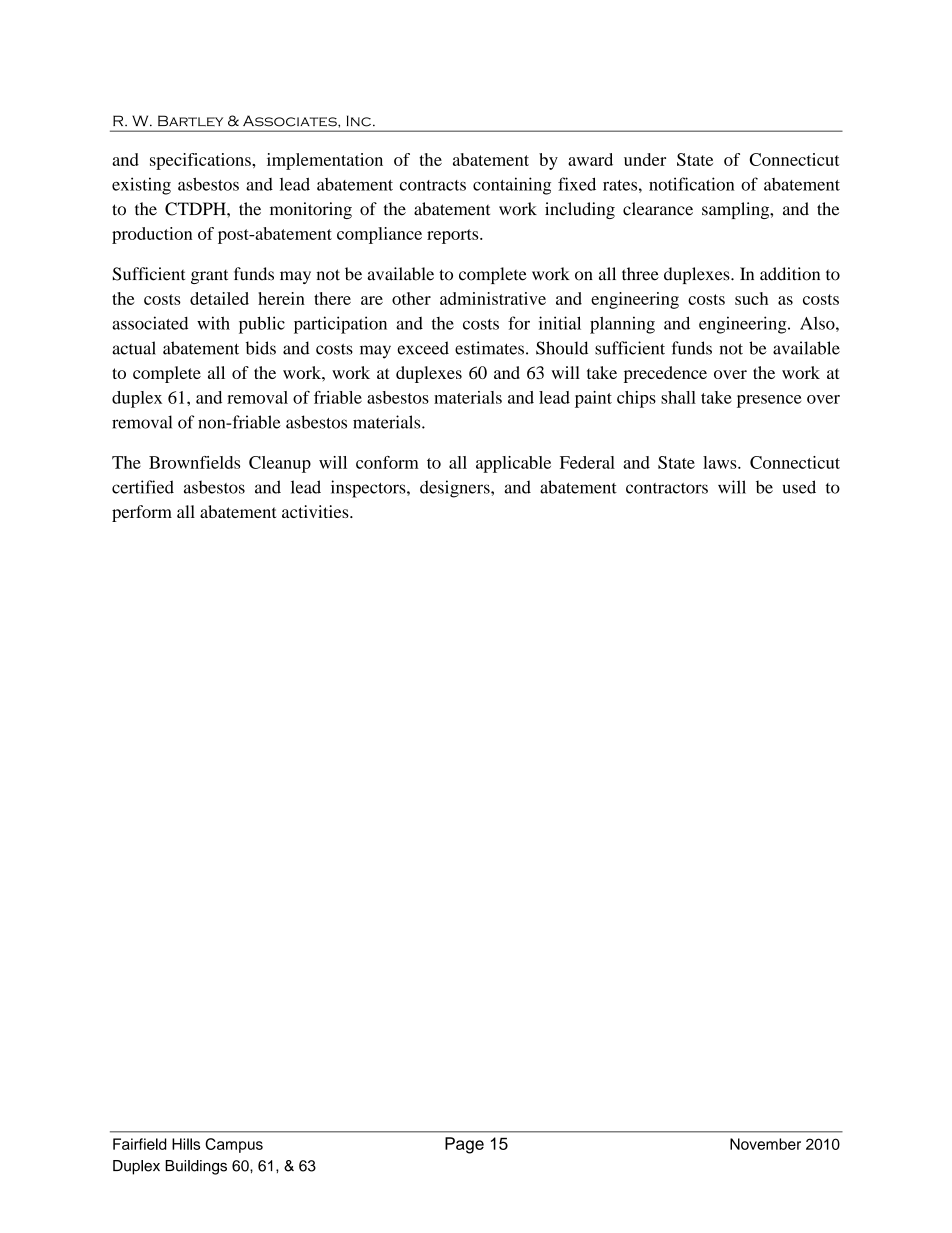 The width and height of the screenshot is (952, 1233). I want to click on designers, so click(456, 489).
